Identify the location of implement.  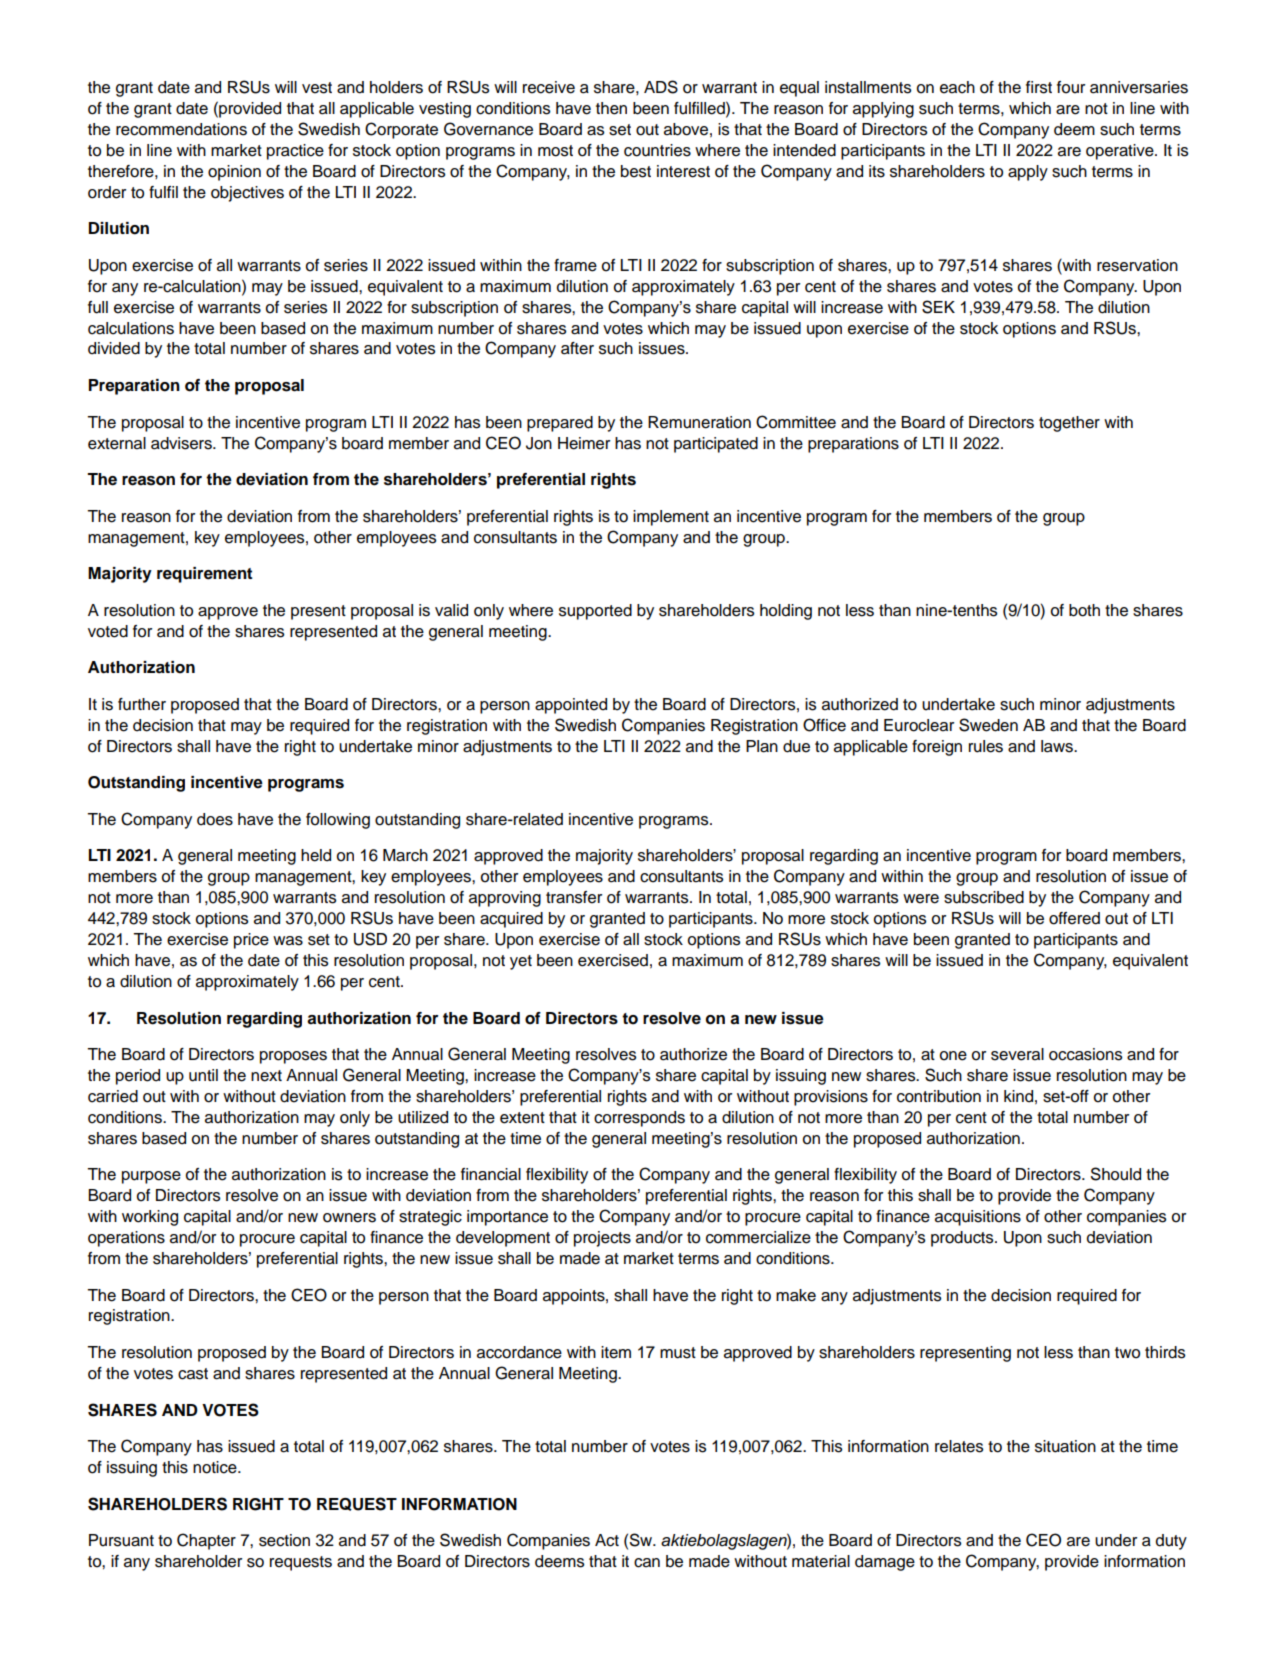
(671, 518).
